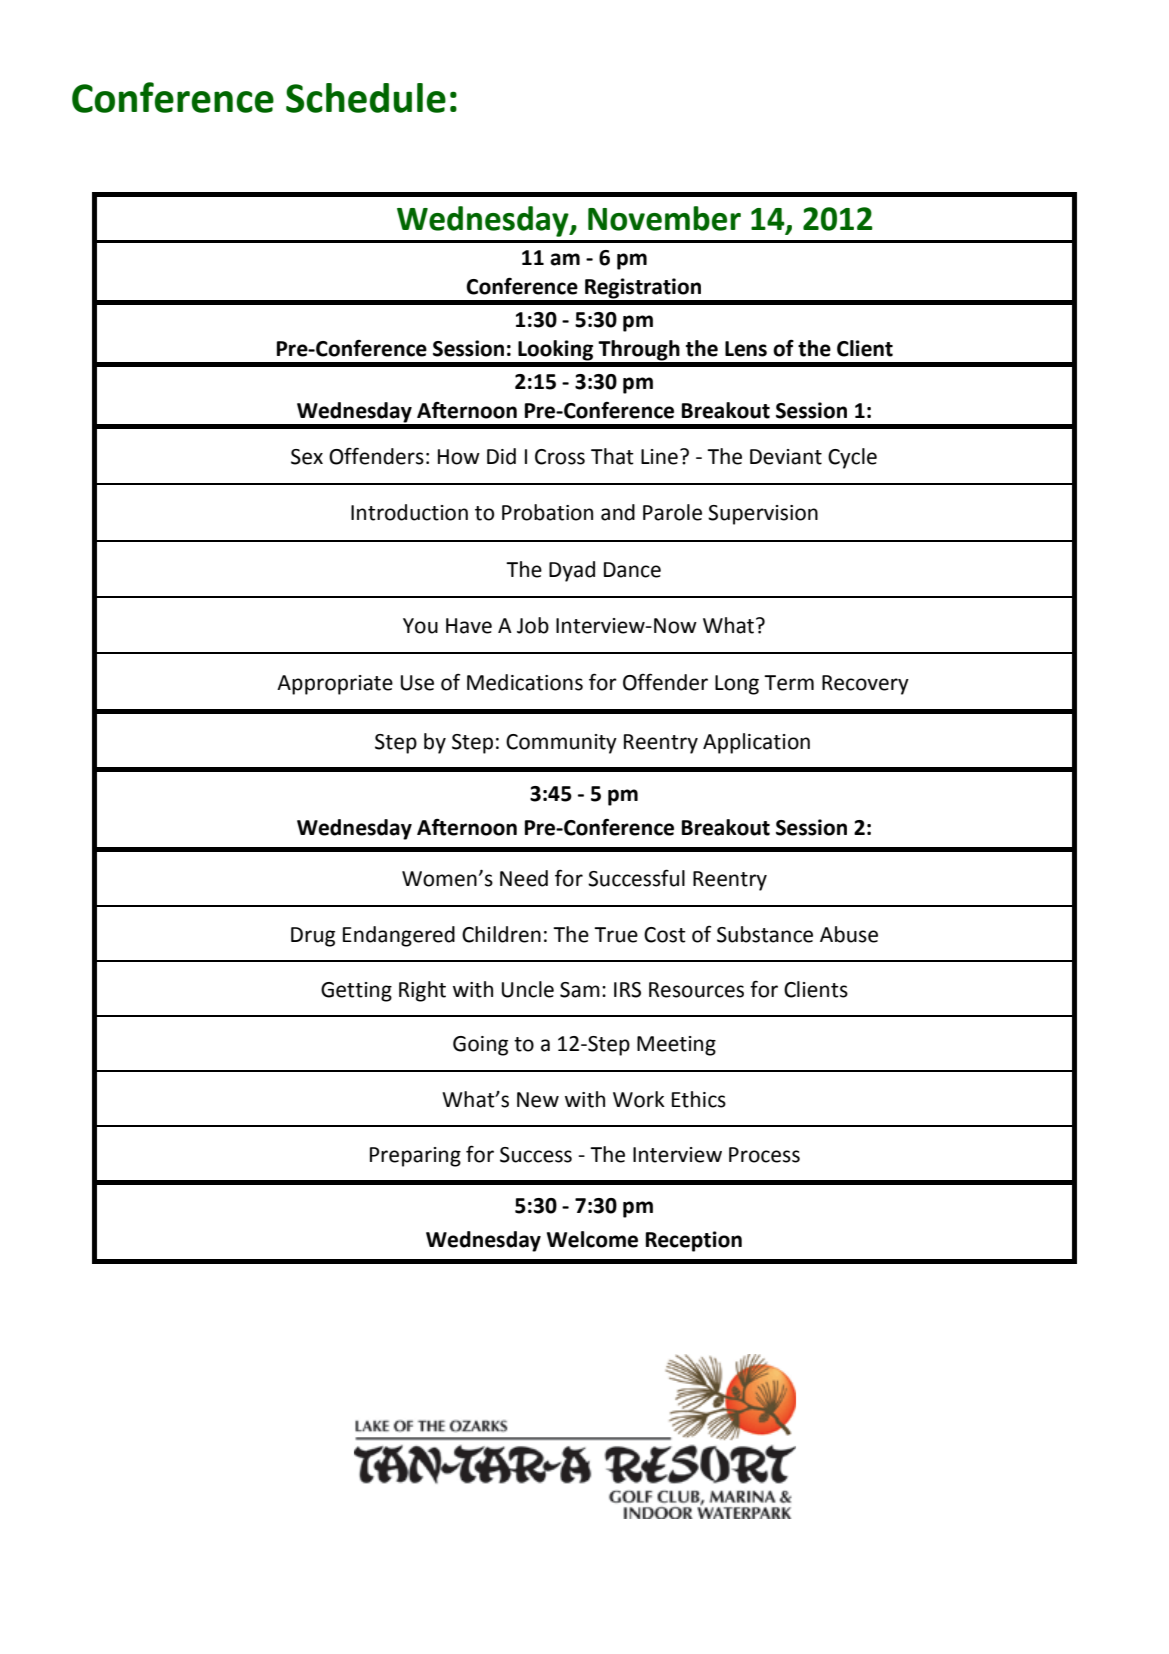 The height and width of the page is (1654, 1169). I want to click on Lens, so click(746, 349).
